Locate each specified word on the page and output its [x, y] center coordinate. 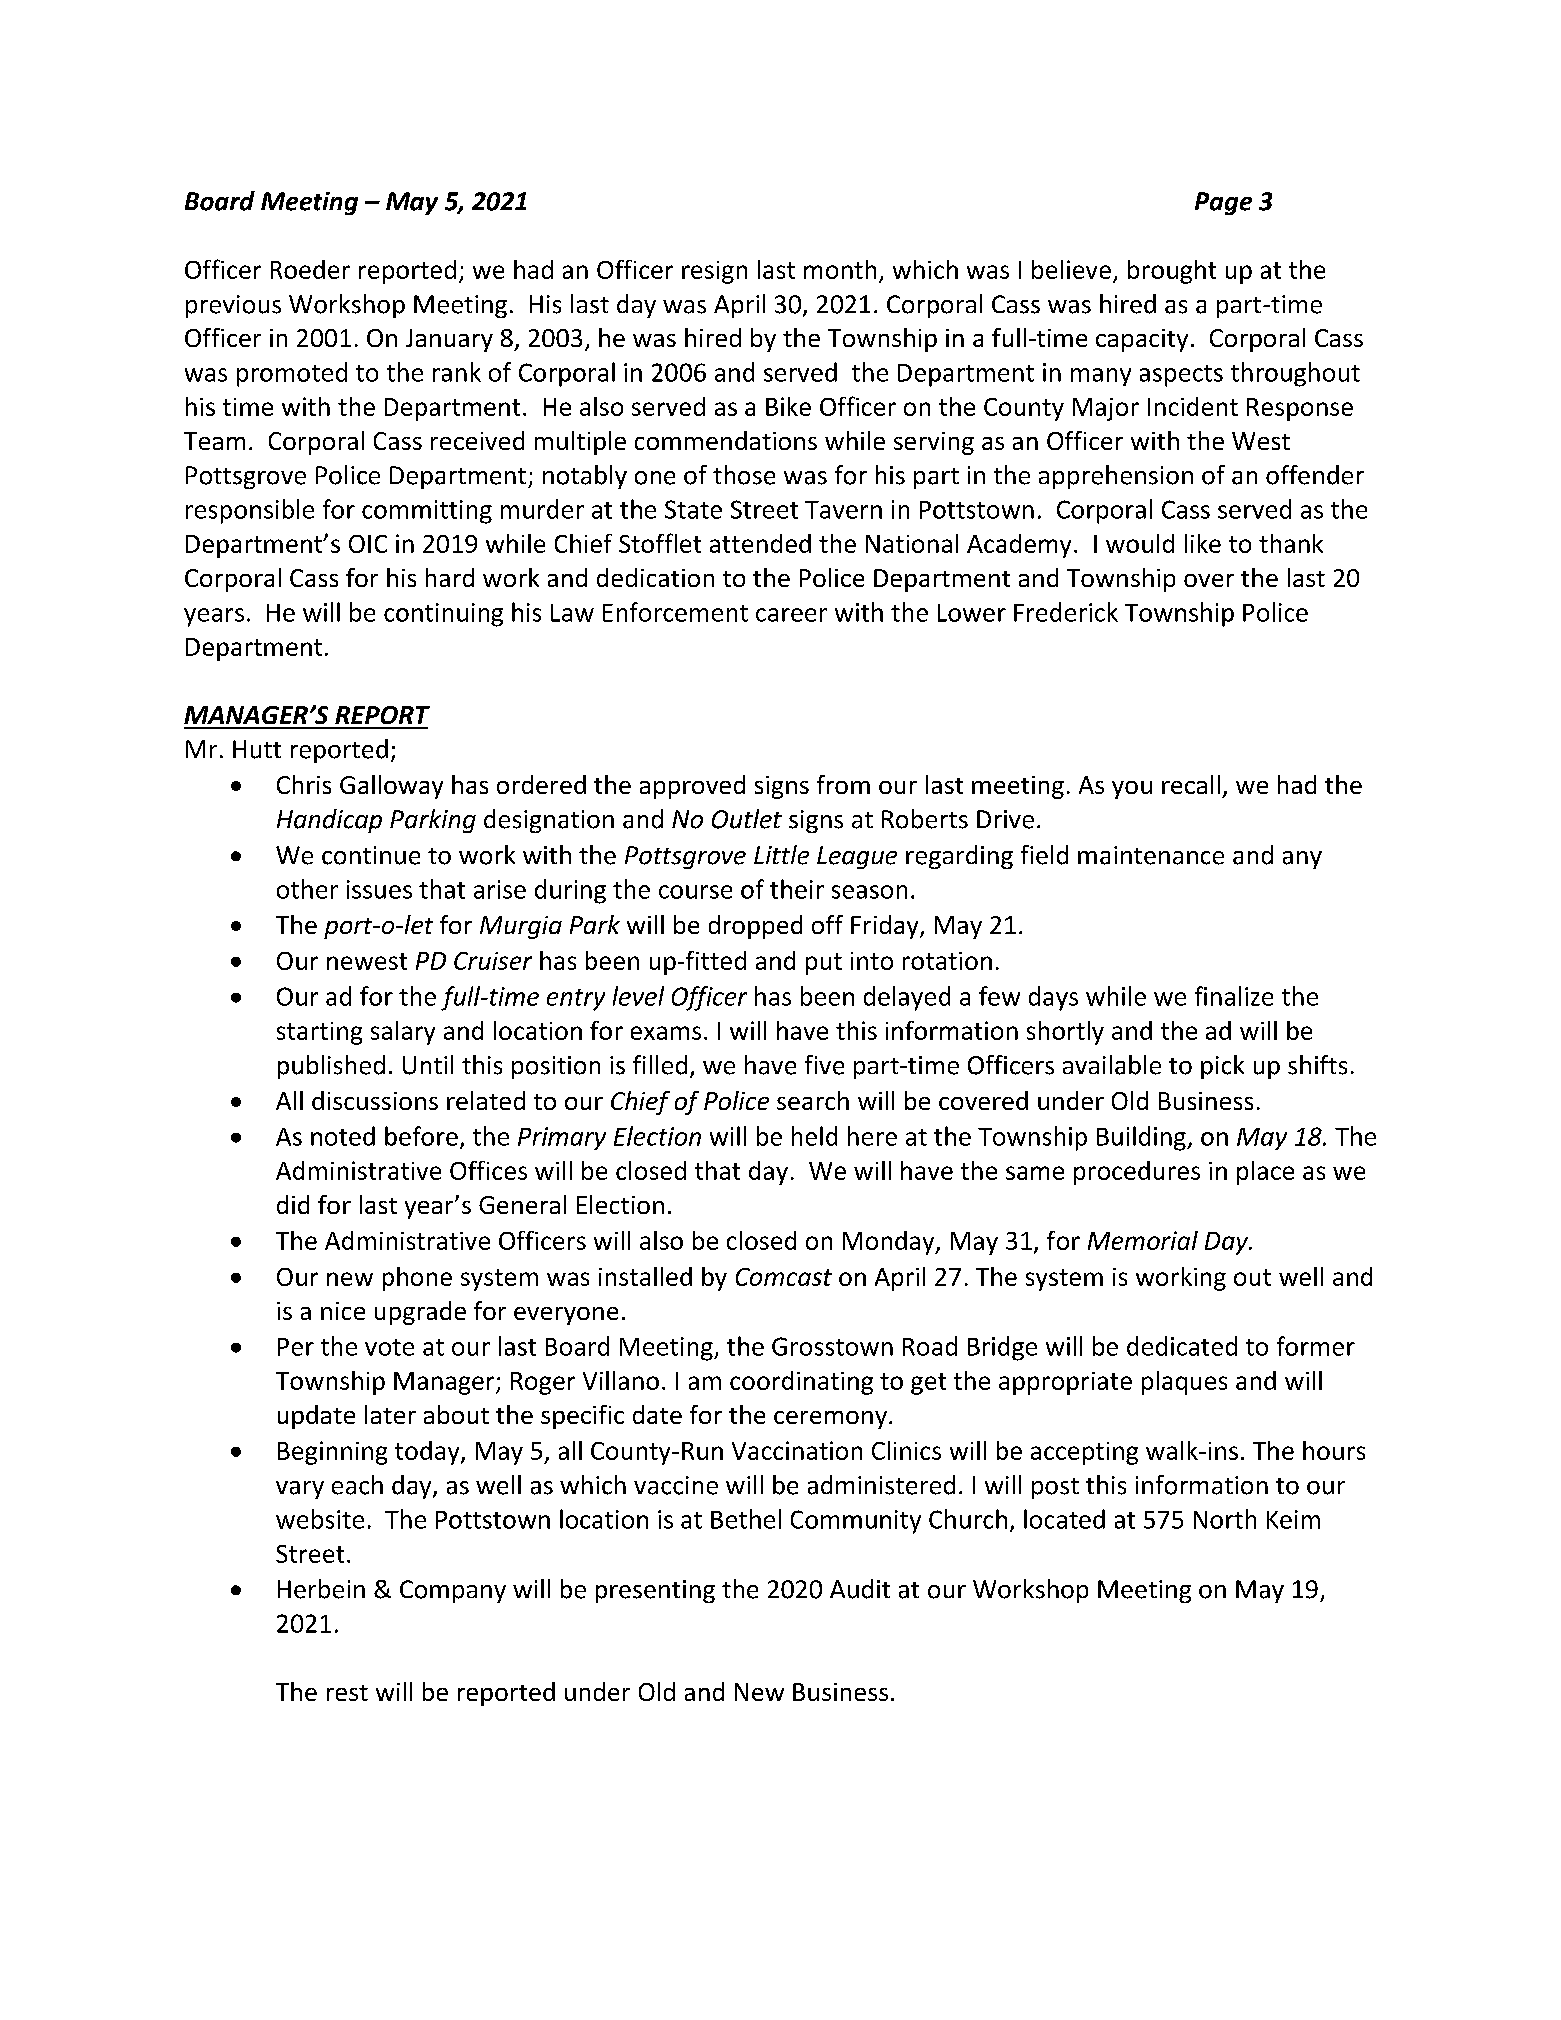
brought [1172, 272]
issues [379, 889]
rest [347, 1693]
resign [714, 272]
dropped [755, 927]
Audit [860, 1589]
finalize [1234, 996]
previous [233, 306]
